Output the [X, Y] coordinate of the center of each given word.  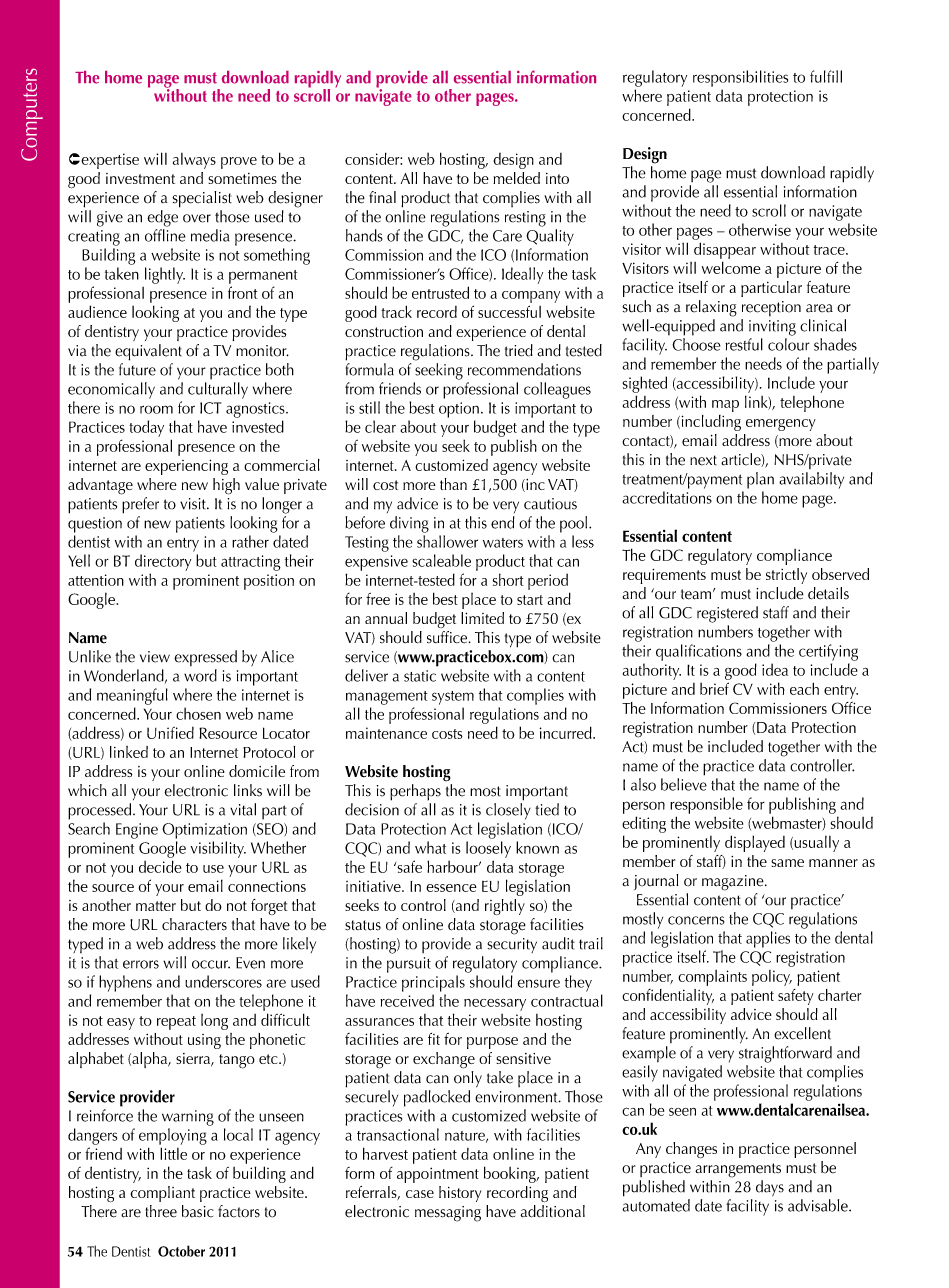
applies [768, 939]
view [155, 657]
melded [516, 178]
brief [714, 688]
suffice [448, 637]
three [161, 1211]
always [194, 161]
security [512, 945]
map [725, 406]
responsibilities [740, 78]
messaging [448, 1214]
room [156, 409]
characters [194, 924]
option [459, 410]
